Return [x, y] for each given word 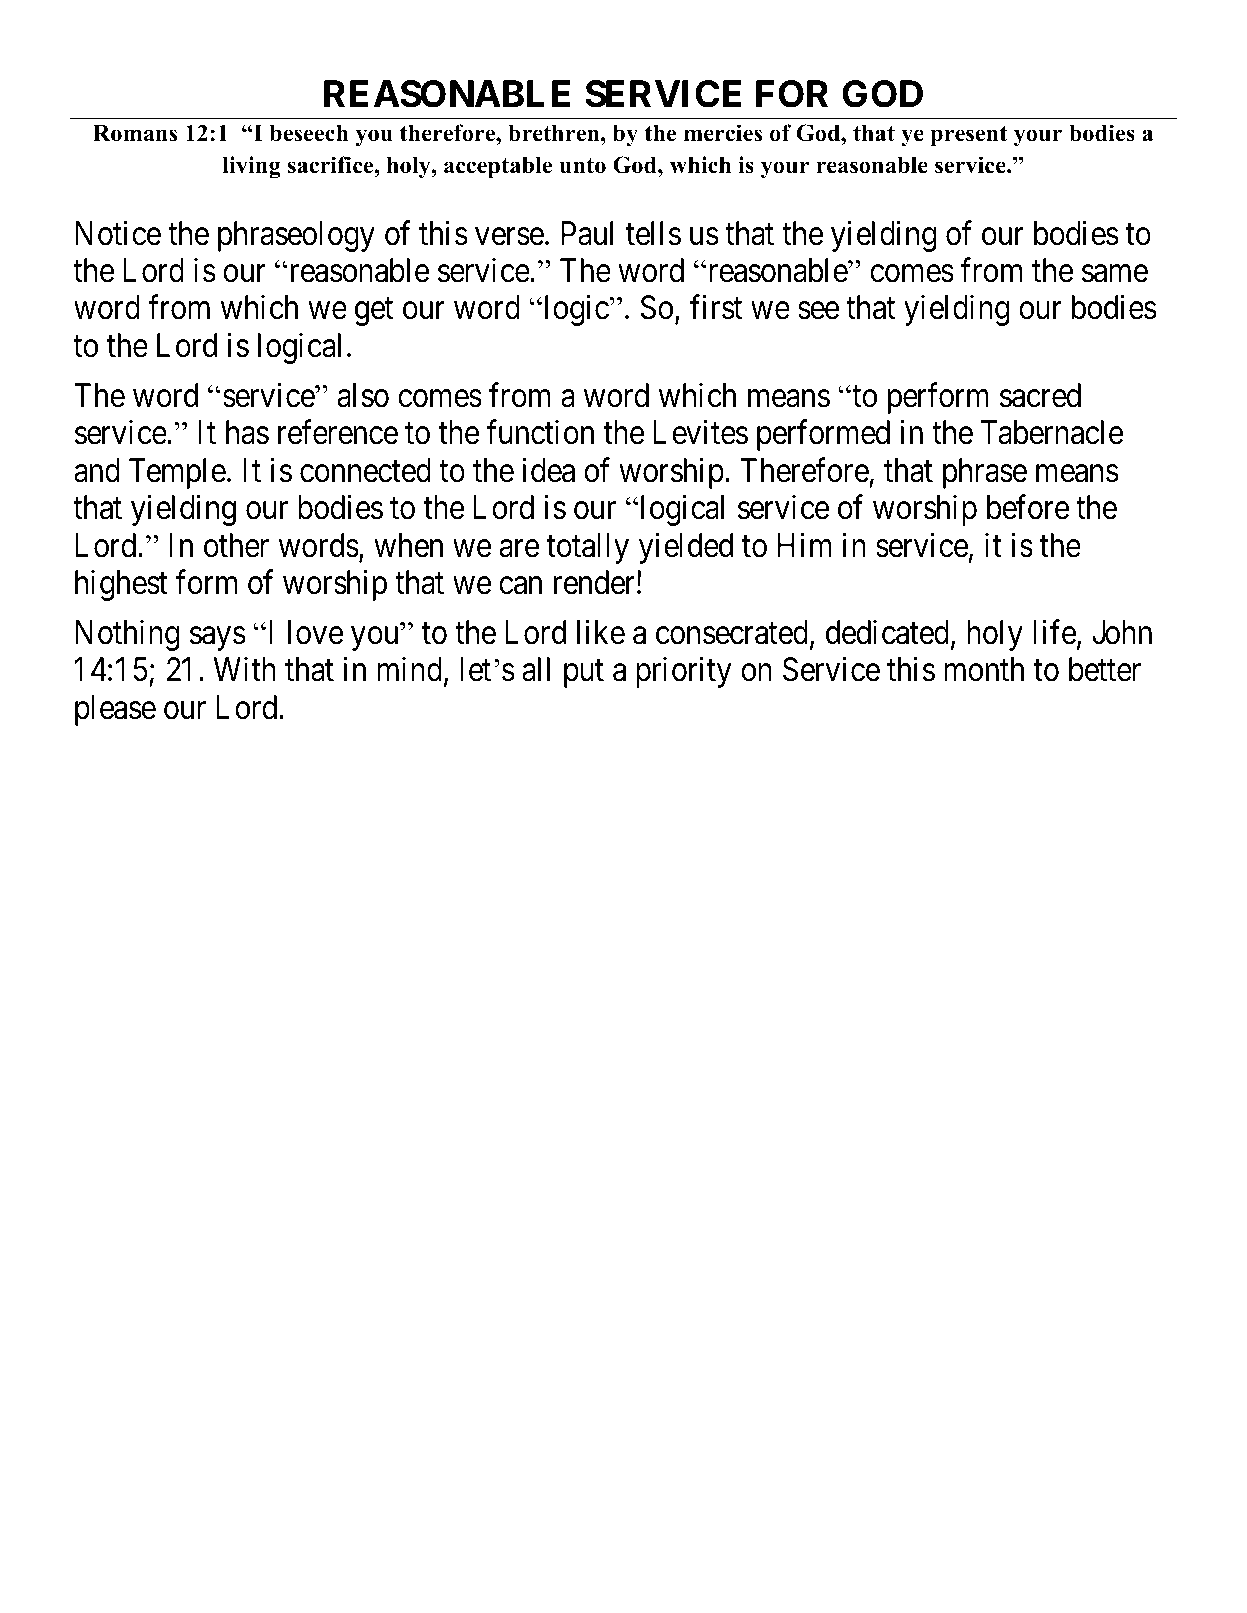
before [1028, 507]
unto [583, 166]
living [252, 167]
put [584, 674]
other [236, 545]
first [716, 307]
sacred [1040, 395]
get [374, 312]
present [969, 136]
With [245, 669]
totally [587, 548]
